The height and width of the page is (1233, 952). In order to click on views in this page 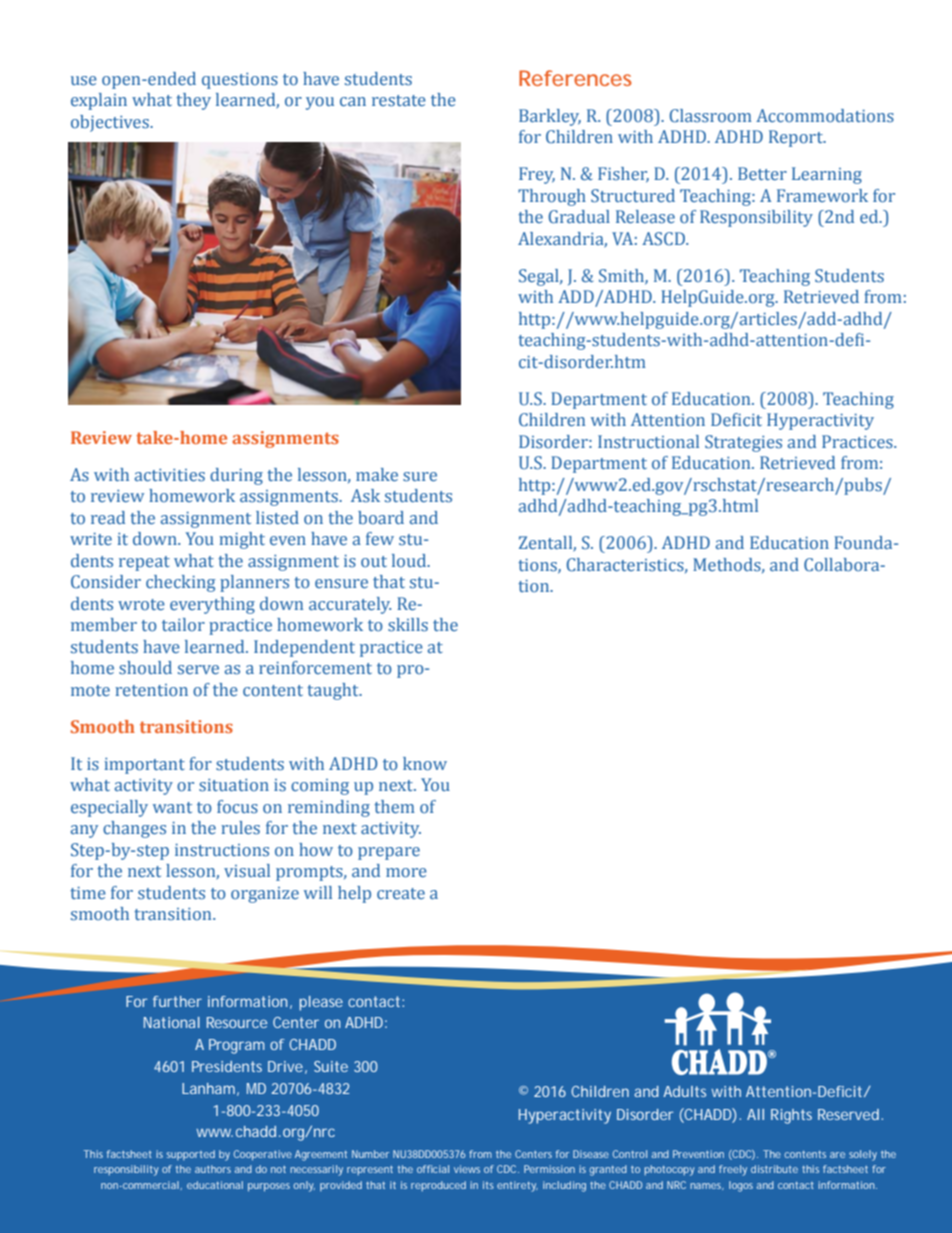, I will do `click(467, 1169)`.
